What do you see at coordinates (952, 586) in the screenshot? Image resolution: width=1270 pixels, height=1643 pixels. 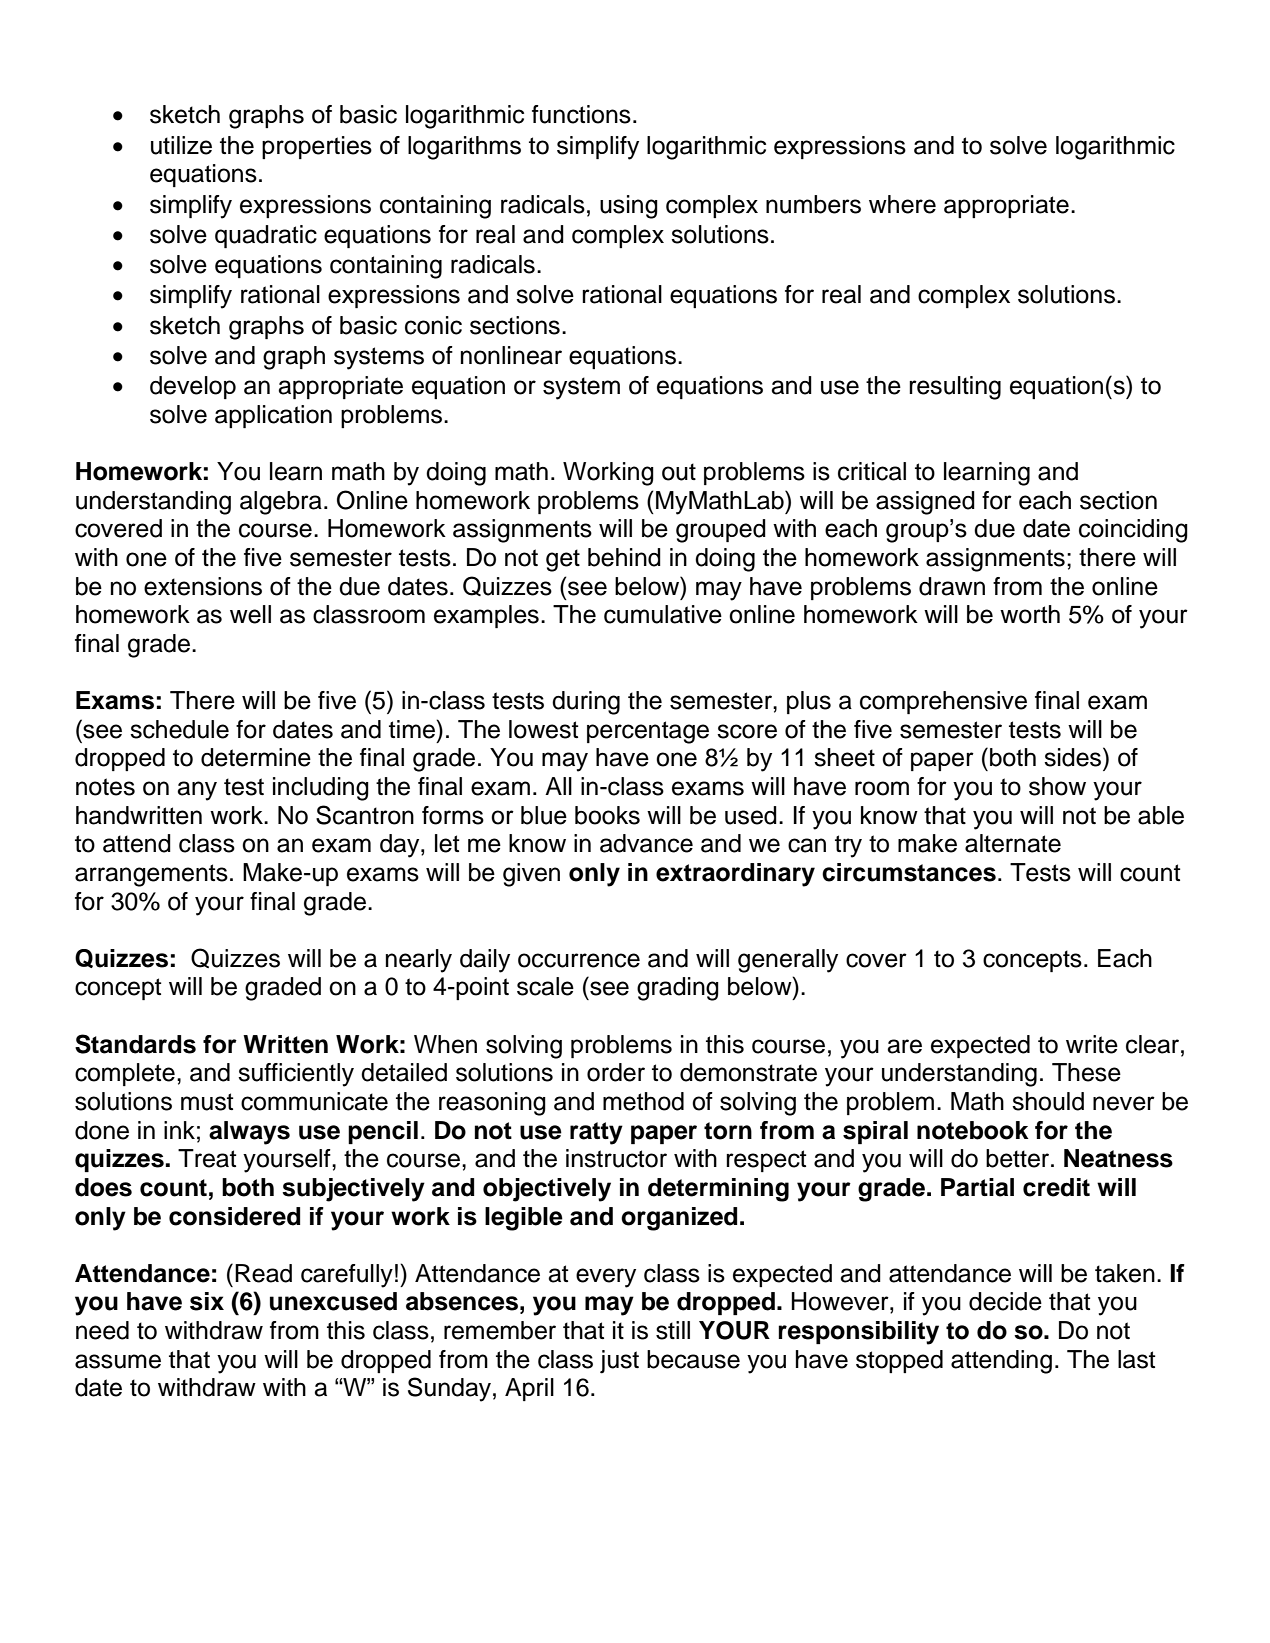 I see `drawn` at bounding box center [952, 586].
